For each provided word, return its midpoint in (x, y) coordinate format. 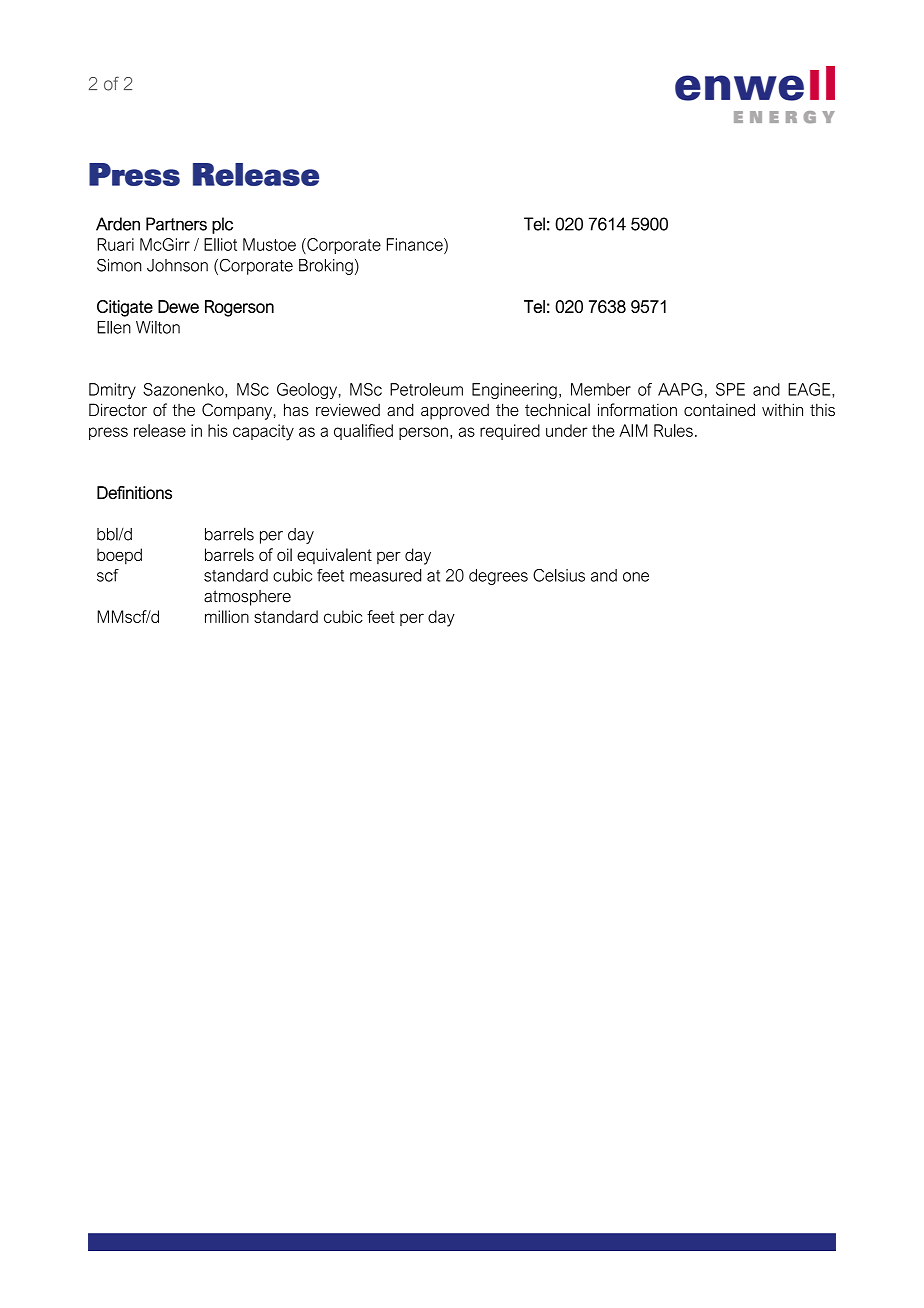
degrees (498, 577)
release (160, 430)
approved (455, 411)
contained (719, 410)
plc (222, 225)
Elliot (220, 244)
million (227, 616)
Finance (416, 244)
